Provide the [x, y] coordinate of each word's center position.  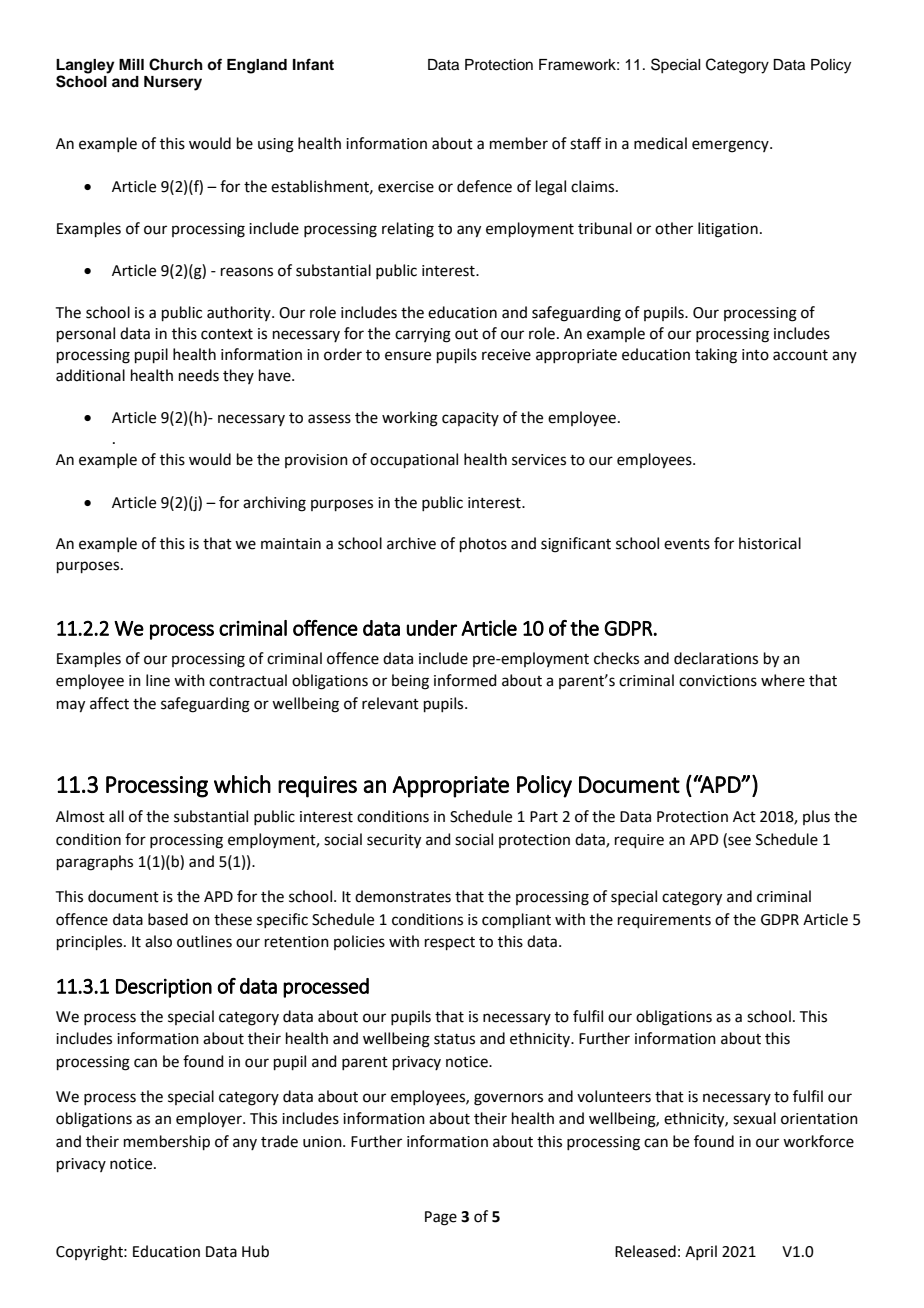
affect [109, 703]
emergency [731, 146]
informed [465, 680]
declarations [716, 658]
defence [484, 186]
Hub [255, 1251]
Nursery [173, 83]
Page [441, 1218]
